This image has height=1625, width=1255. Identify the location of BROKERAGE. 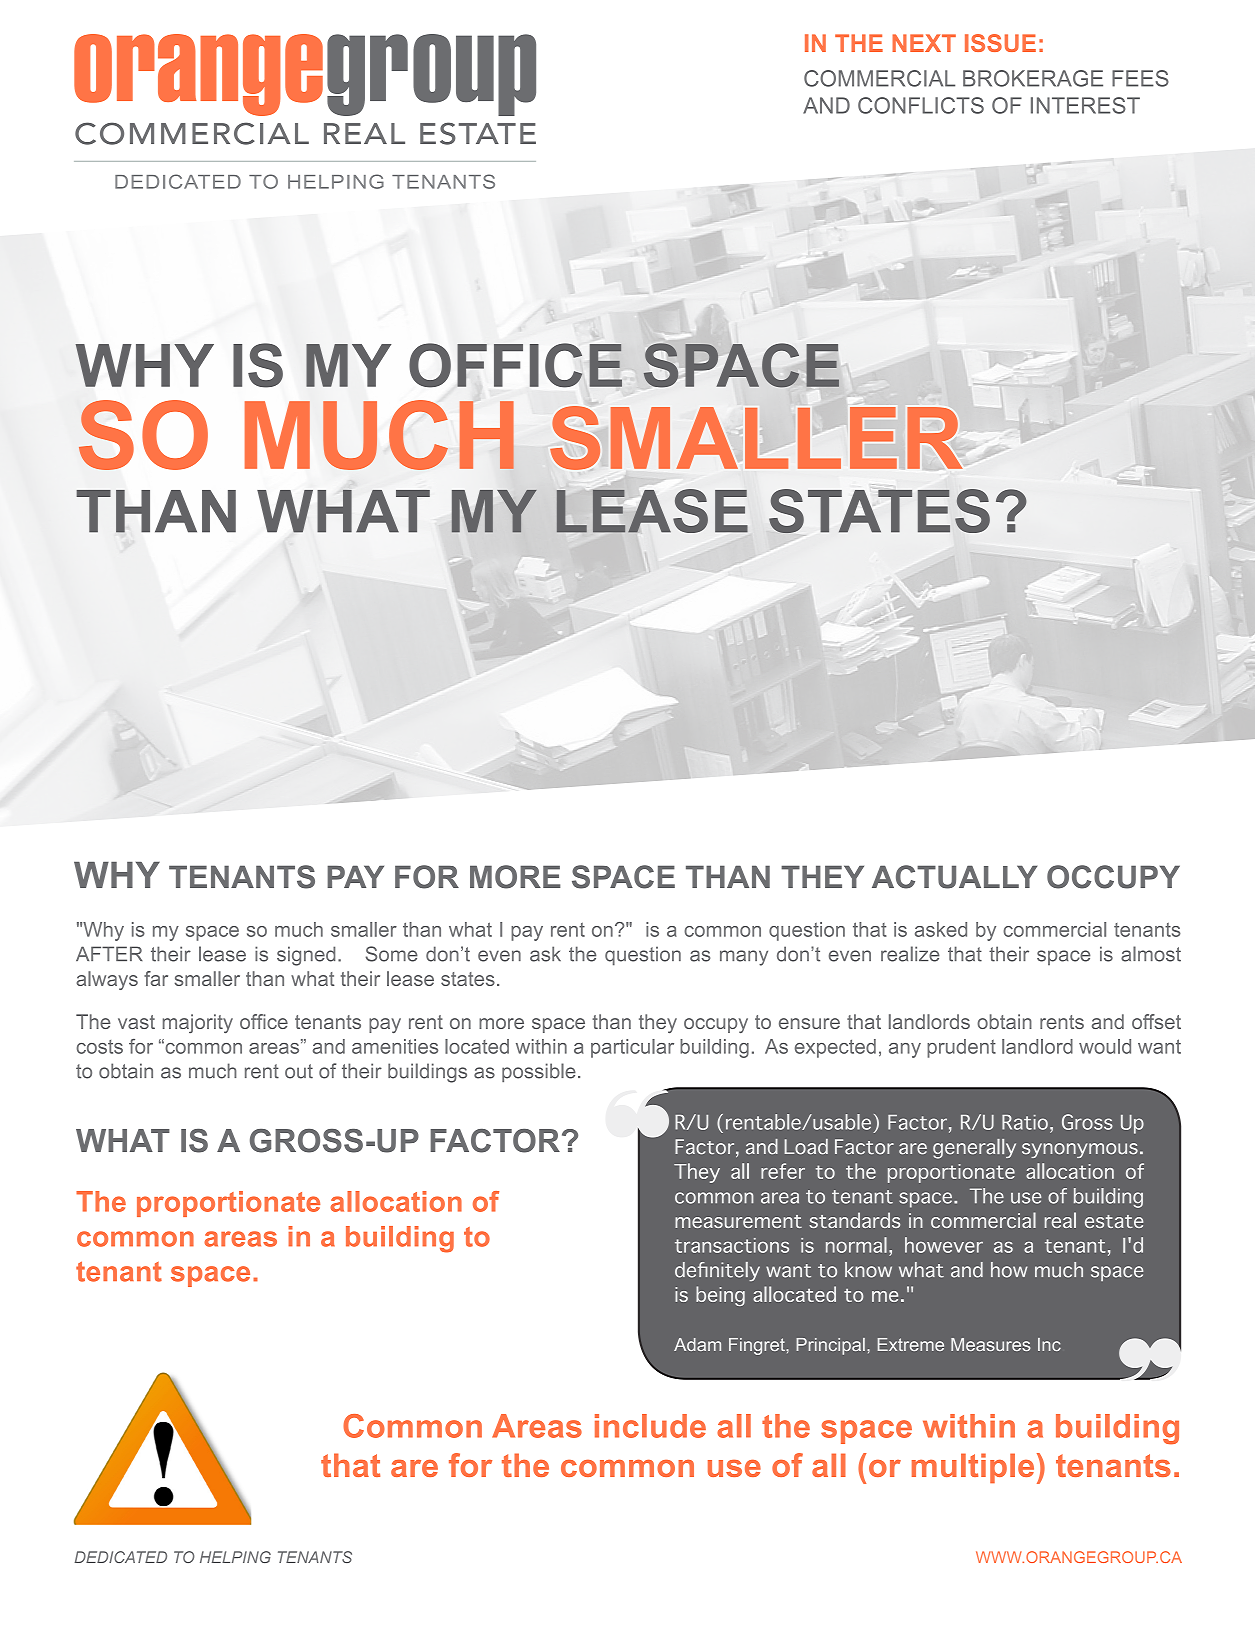
(1033, 78).
